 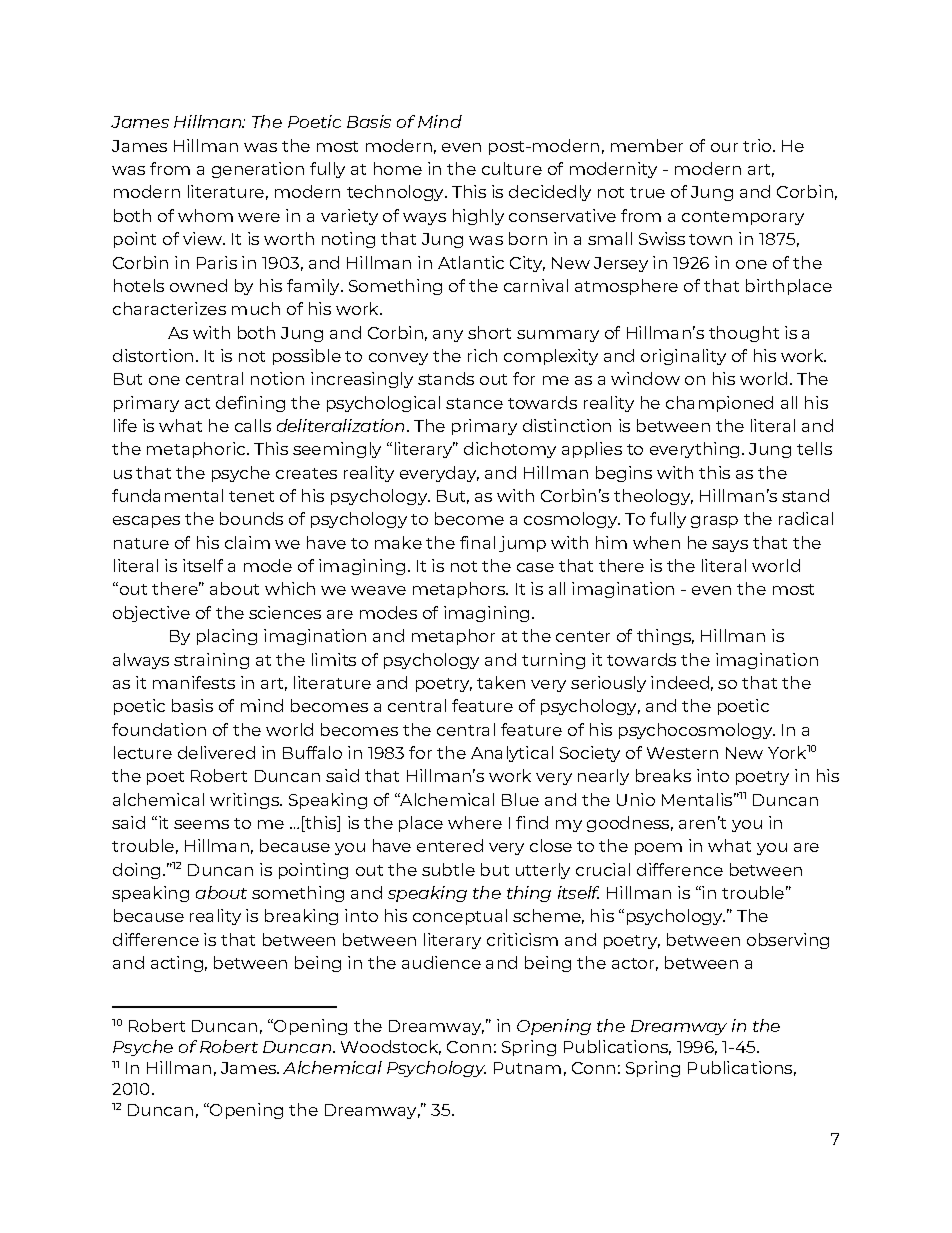 I want to click on acting, so click(x=177, y=964).
